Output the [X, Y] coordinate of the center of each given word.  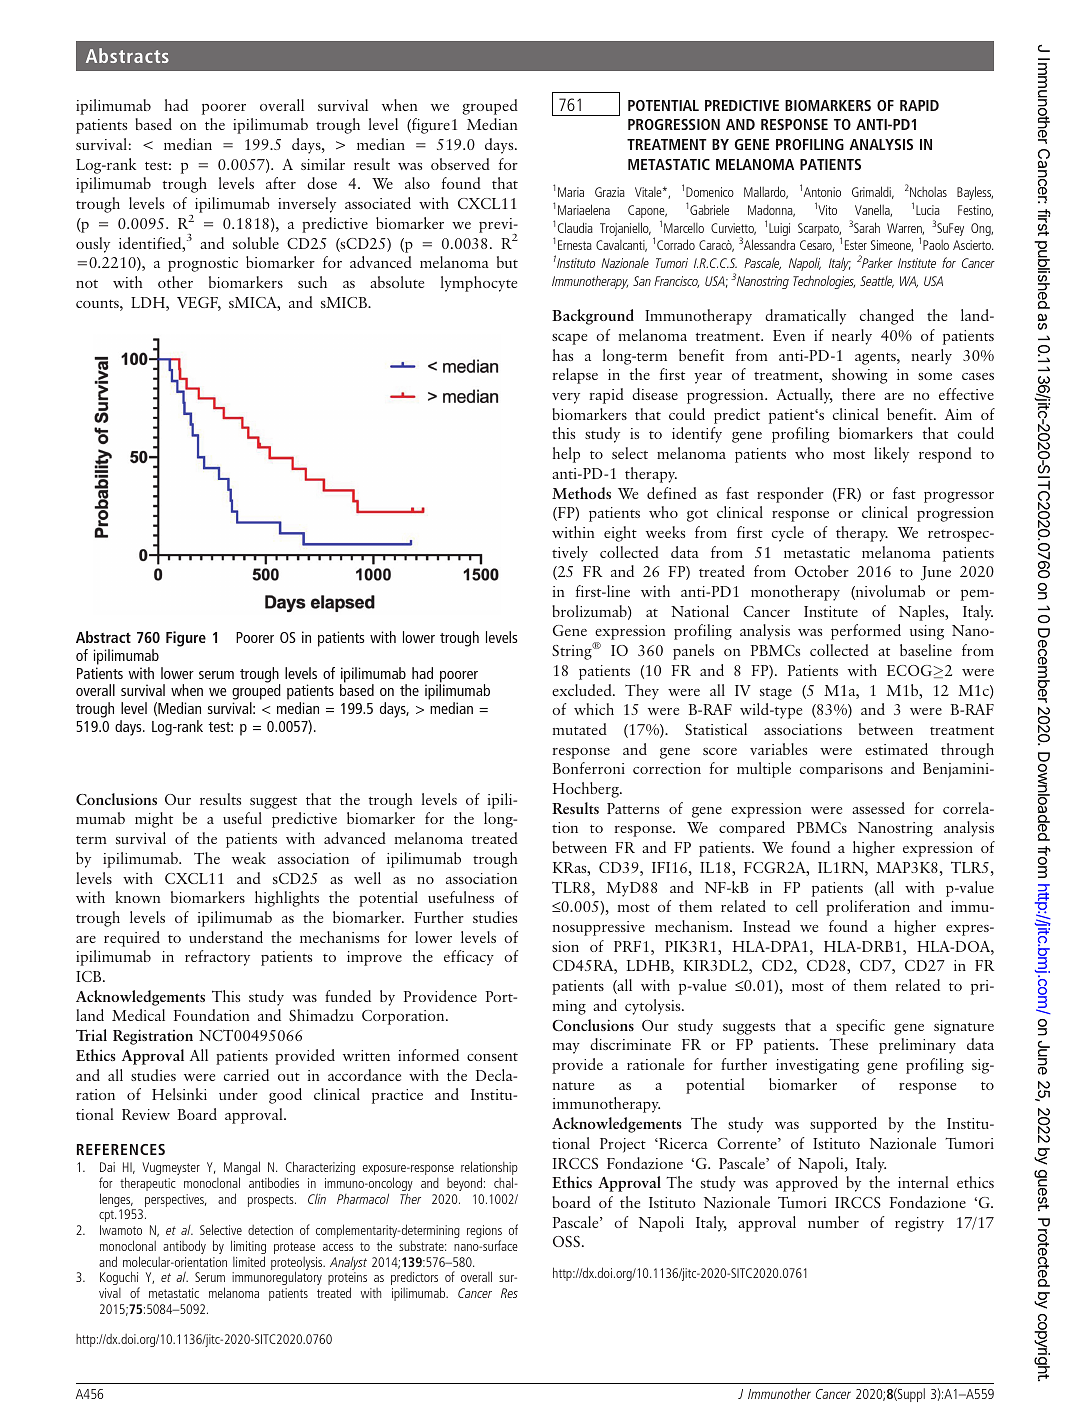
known [138, 897]
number [833, 1222]
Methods [581, 493]
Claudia [575, 227]
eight [620, 534]
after [281, 183]
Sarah [867, 227]
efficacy [469, 958]
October [822, 571]
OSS [566, 1241]
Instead [766, 926]
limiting [248, 1248]
